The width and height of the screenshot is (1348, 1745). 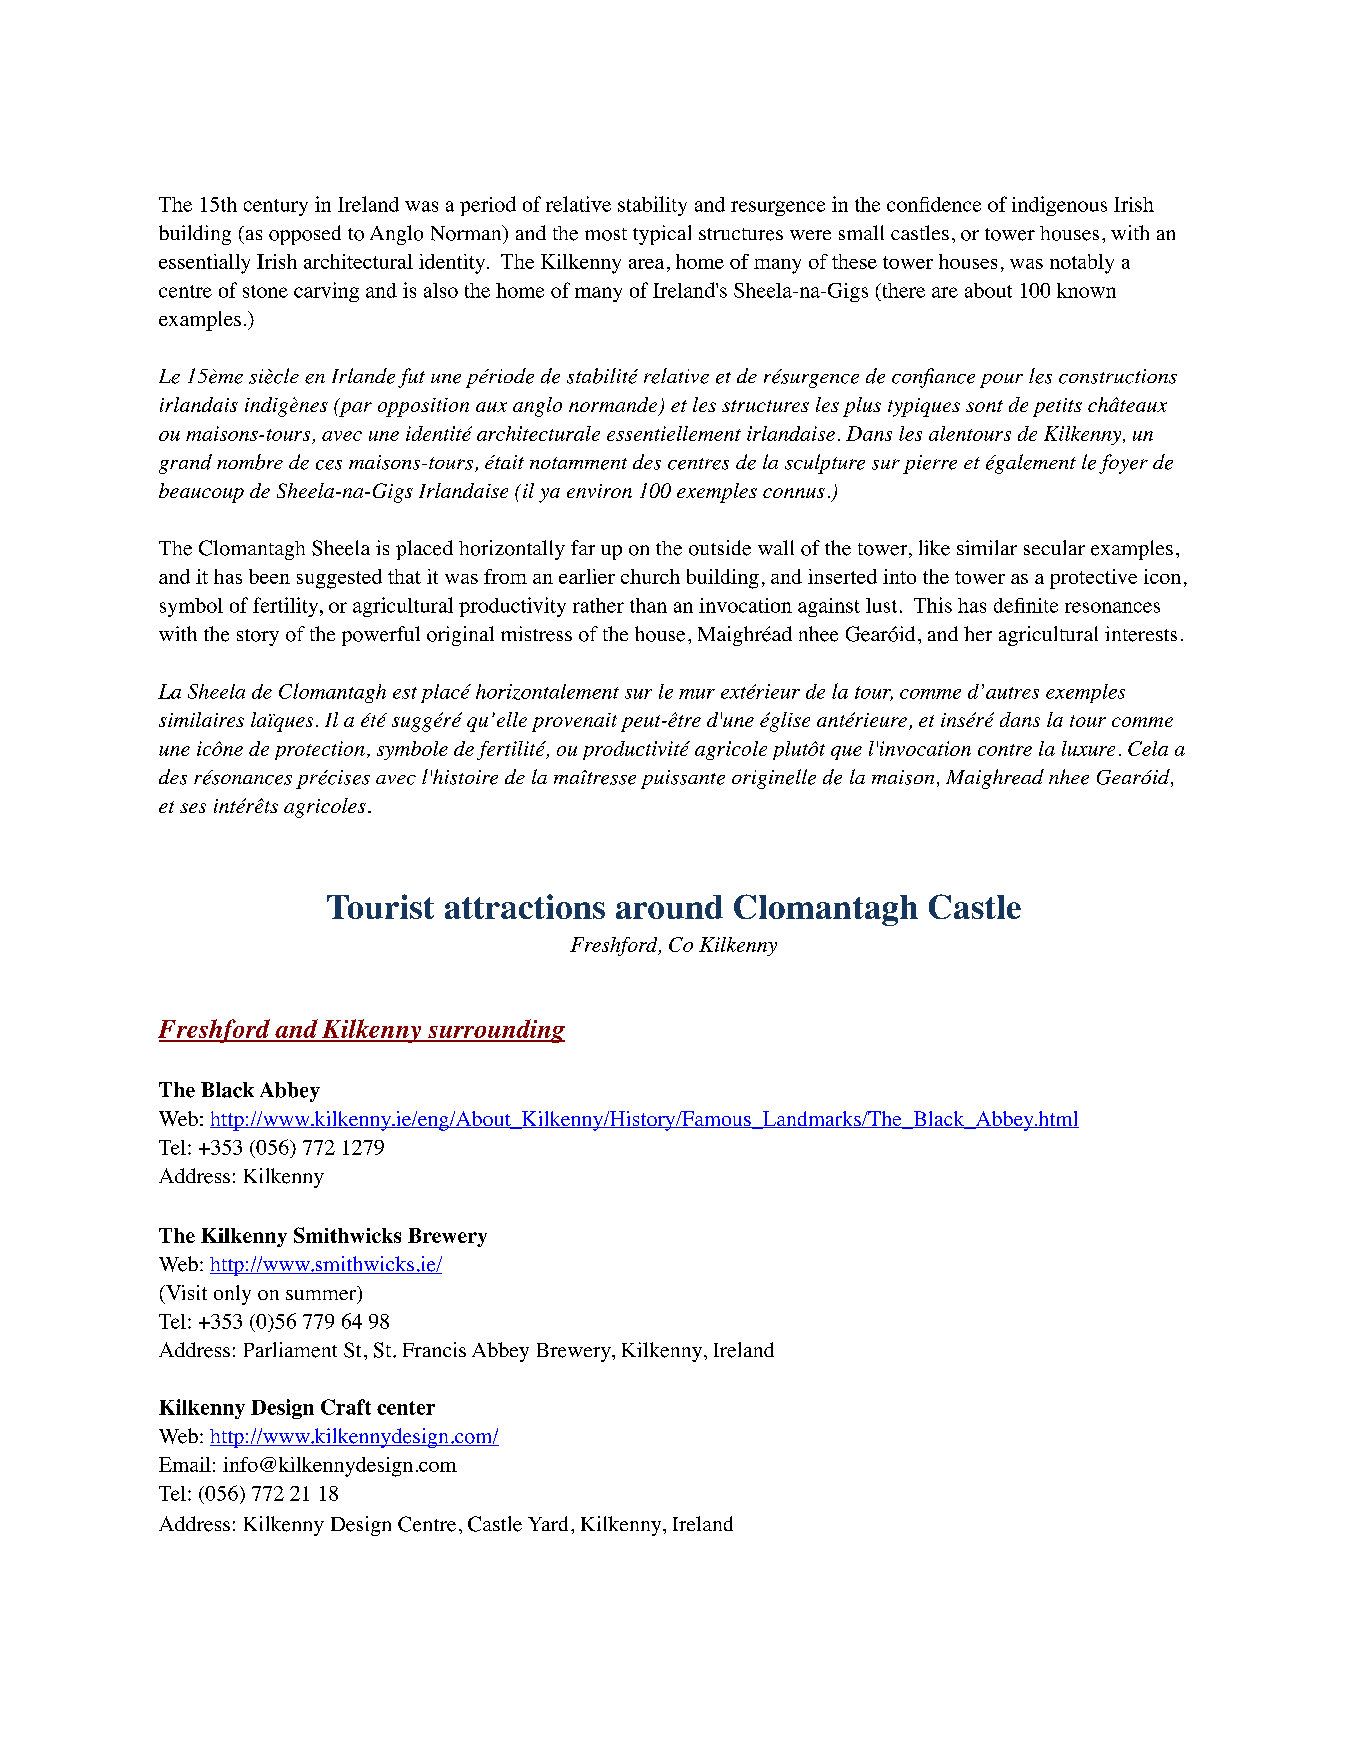 What do you see at coordinates (1054, 547) in the screenshot?
I see `secular` at bounding box center [1054, 547].
